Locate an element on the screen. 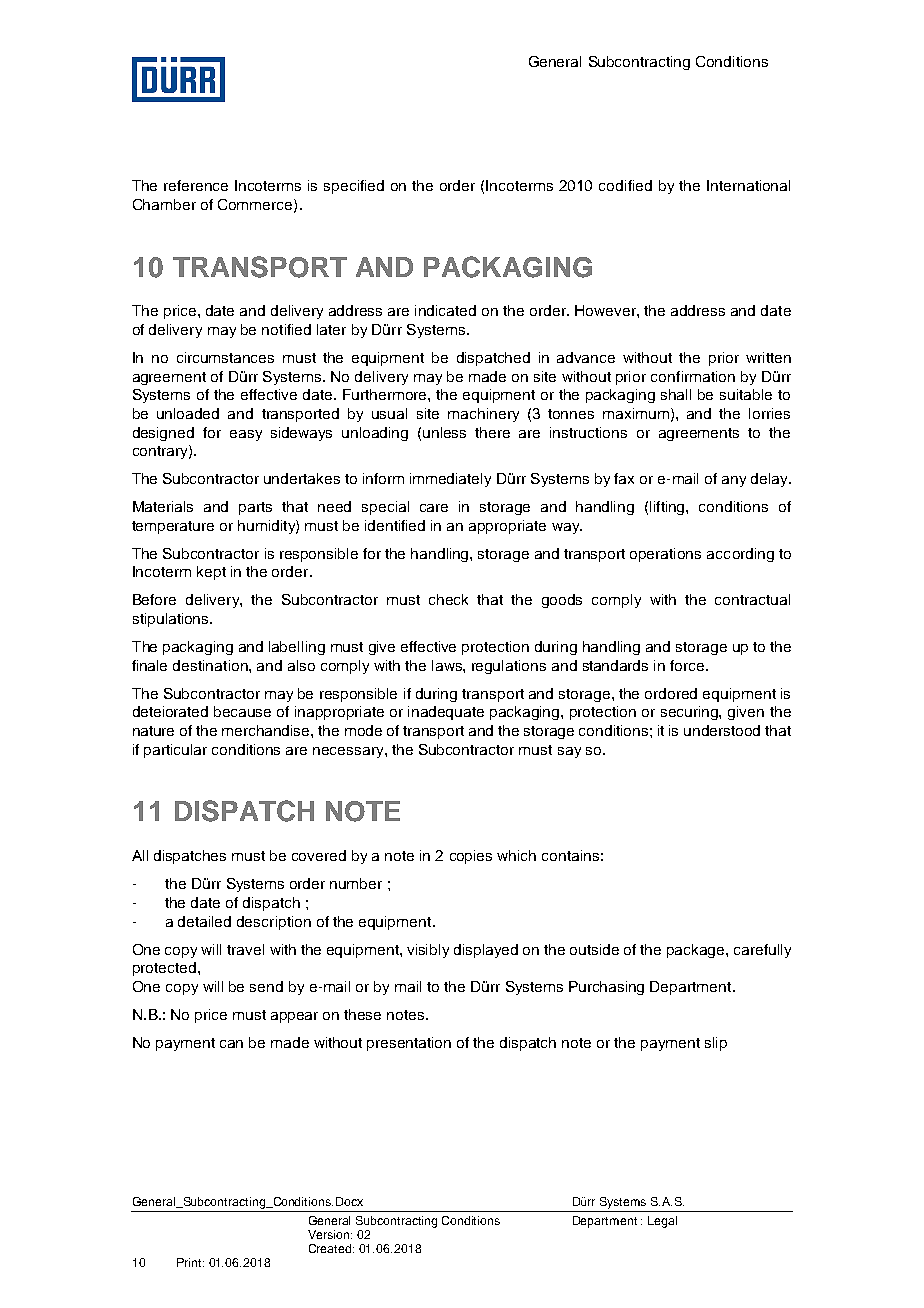 This screenshot has width=924, height=1308. indicated is located at coordinates (445, 310).
